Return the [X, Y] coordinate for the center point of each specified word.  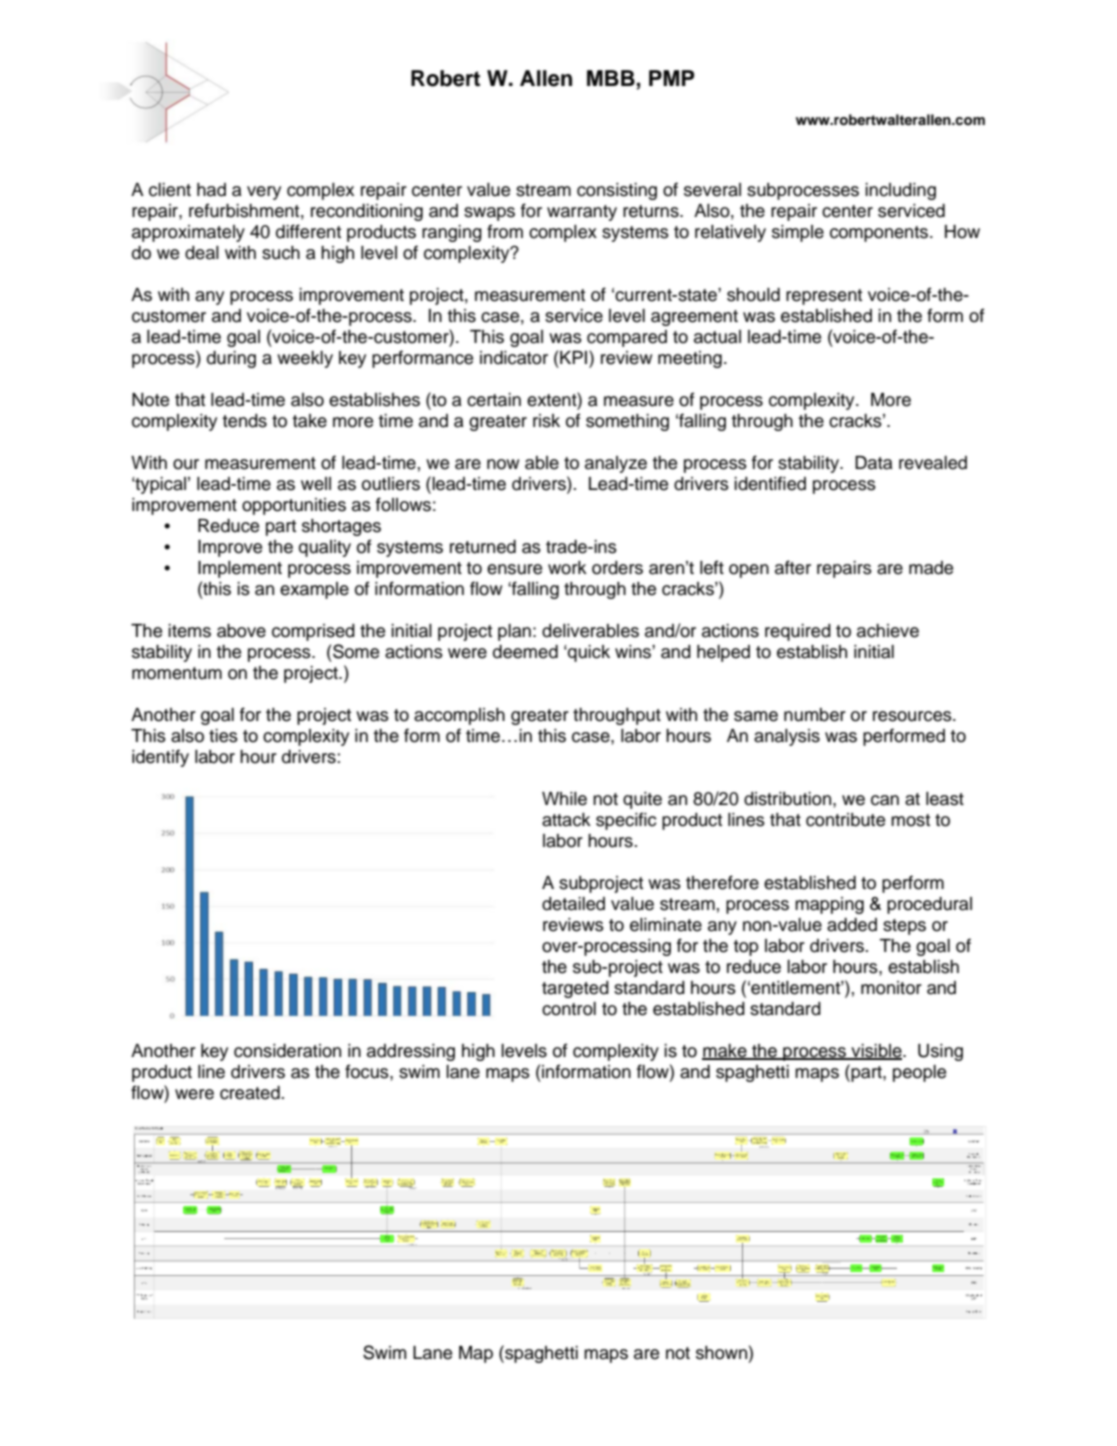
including [900, 191]
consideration [287, 1051]
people [919, 1073]
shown [721, 1353]
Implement [240, 569]
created [251, 1093]
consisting [617, 191]
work [567, 568]
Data [874, 463]
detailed [573, 904]
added [852, 925]
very [264, 193]
